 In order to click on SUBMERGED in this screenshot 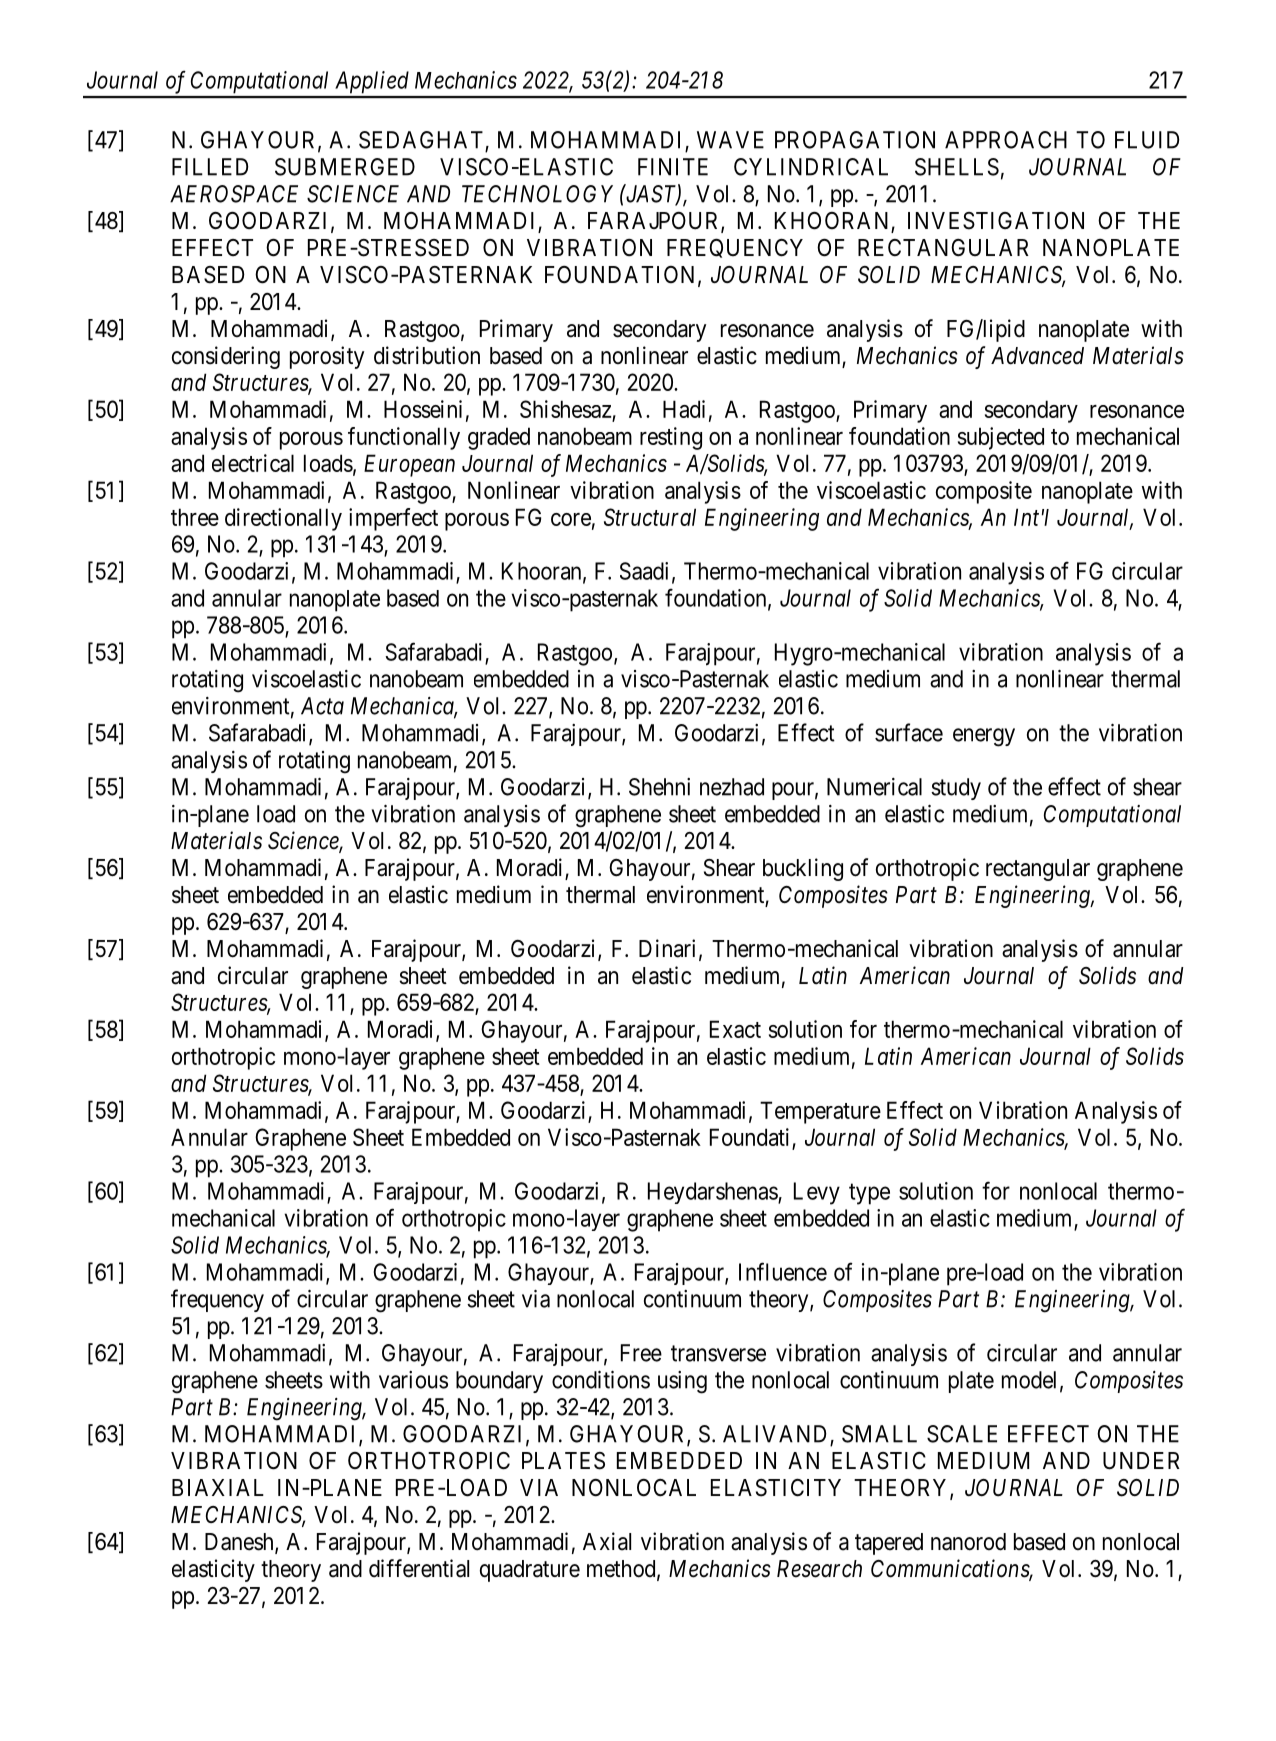, I will do `click(345, 167)`.
